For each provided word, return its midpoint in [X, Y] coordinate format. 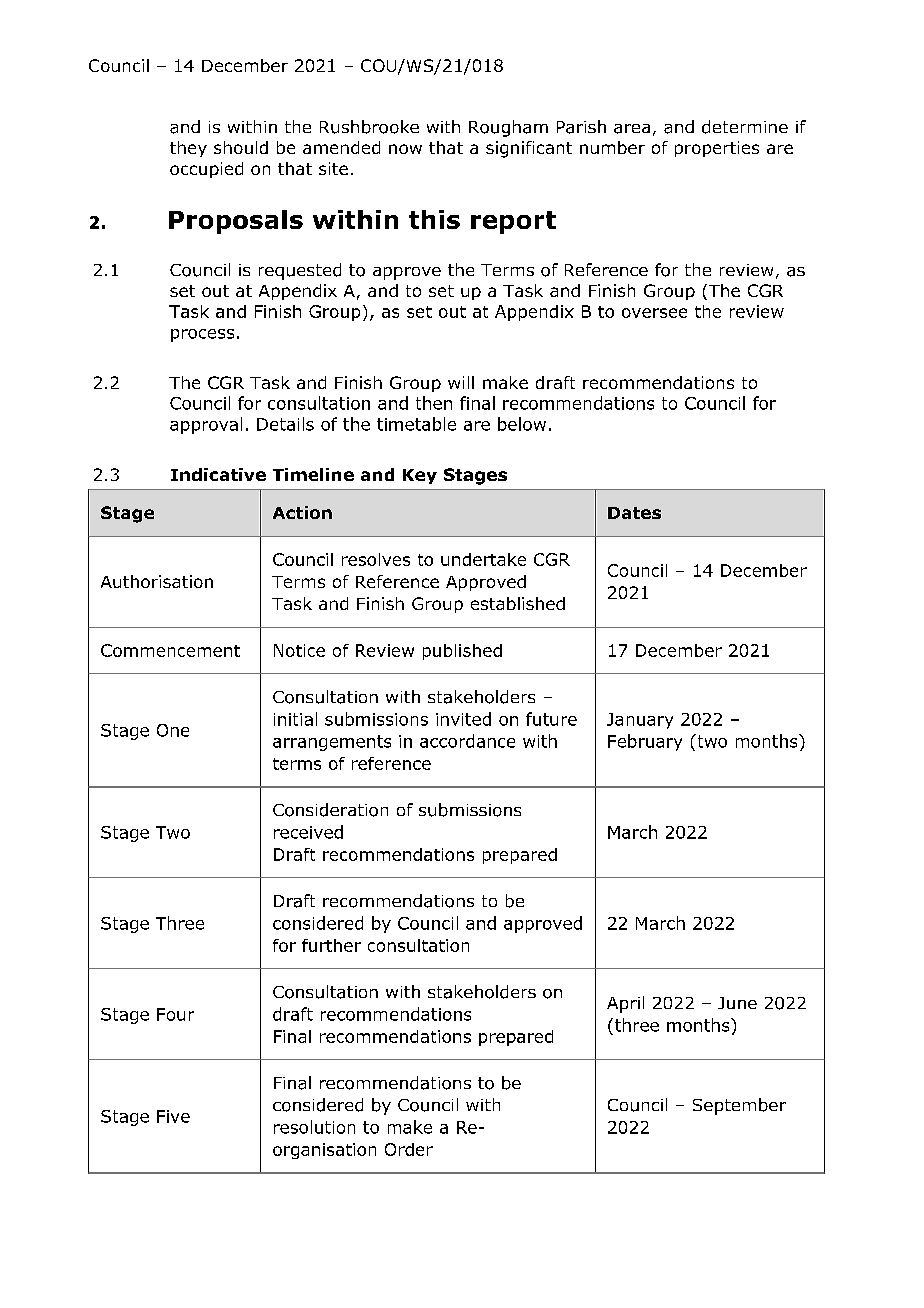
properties [717, 149]
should [241, 147]
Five [173, 1116]
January [640, 721]
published [462, 652]
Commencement [170, 650]
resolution [314, 1127]
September [739, 1106]
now [405, 149]
